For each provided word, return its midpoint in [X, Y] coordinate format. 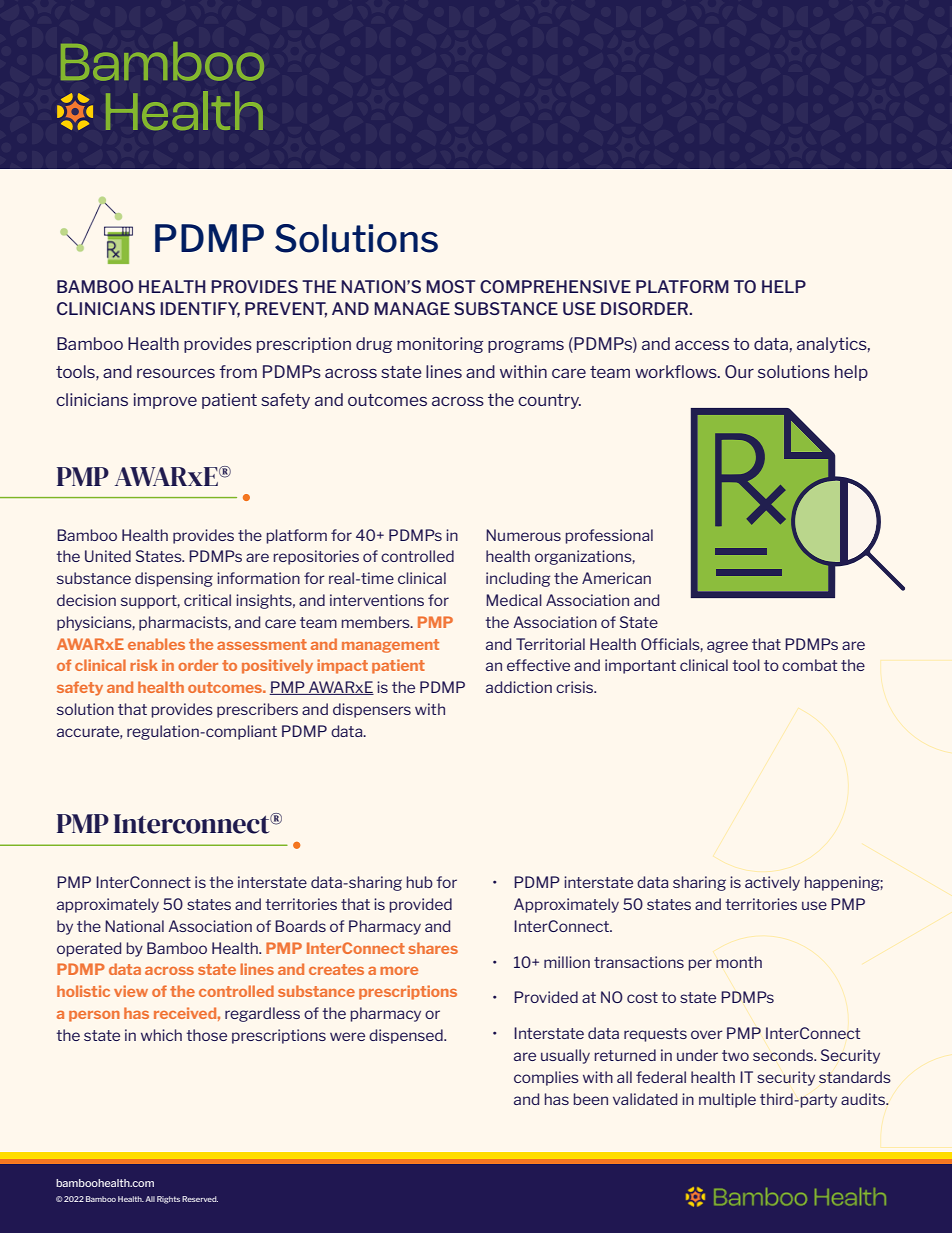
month [739, 962]
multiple [727, 1100]
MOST [451, 286]
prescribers [257, 710]
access [702, 345]
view [131, 991]
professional [609, 536]
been [591, 1099]
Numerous [523, 535]
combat [809, 665]
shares [433, 948]
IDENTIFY [200, 310]
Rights [168, 1200]
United [108, 556]
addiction [519, 687]
